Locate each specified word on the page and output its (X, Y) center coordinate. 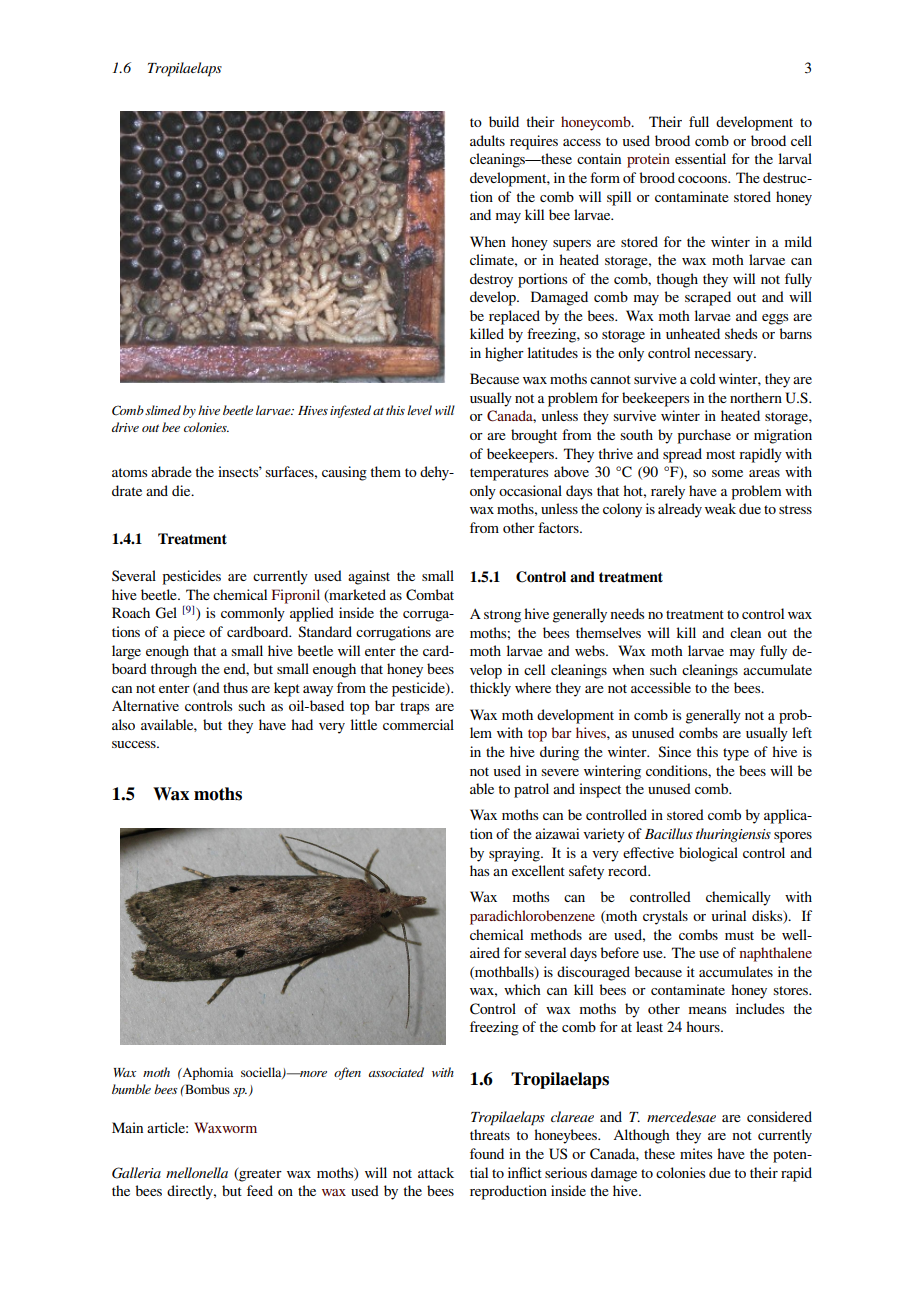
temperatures (509, 474)
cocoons (703, 179)
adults (487, 140)
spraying (515, 854)
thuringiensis (733, 835)
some (727, 473)
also (123, 724)
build (504, 121)
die (182, 490)
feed (260, 1190)
